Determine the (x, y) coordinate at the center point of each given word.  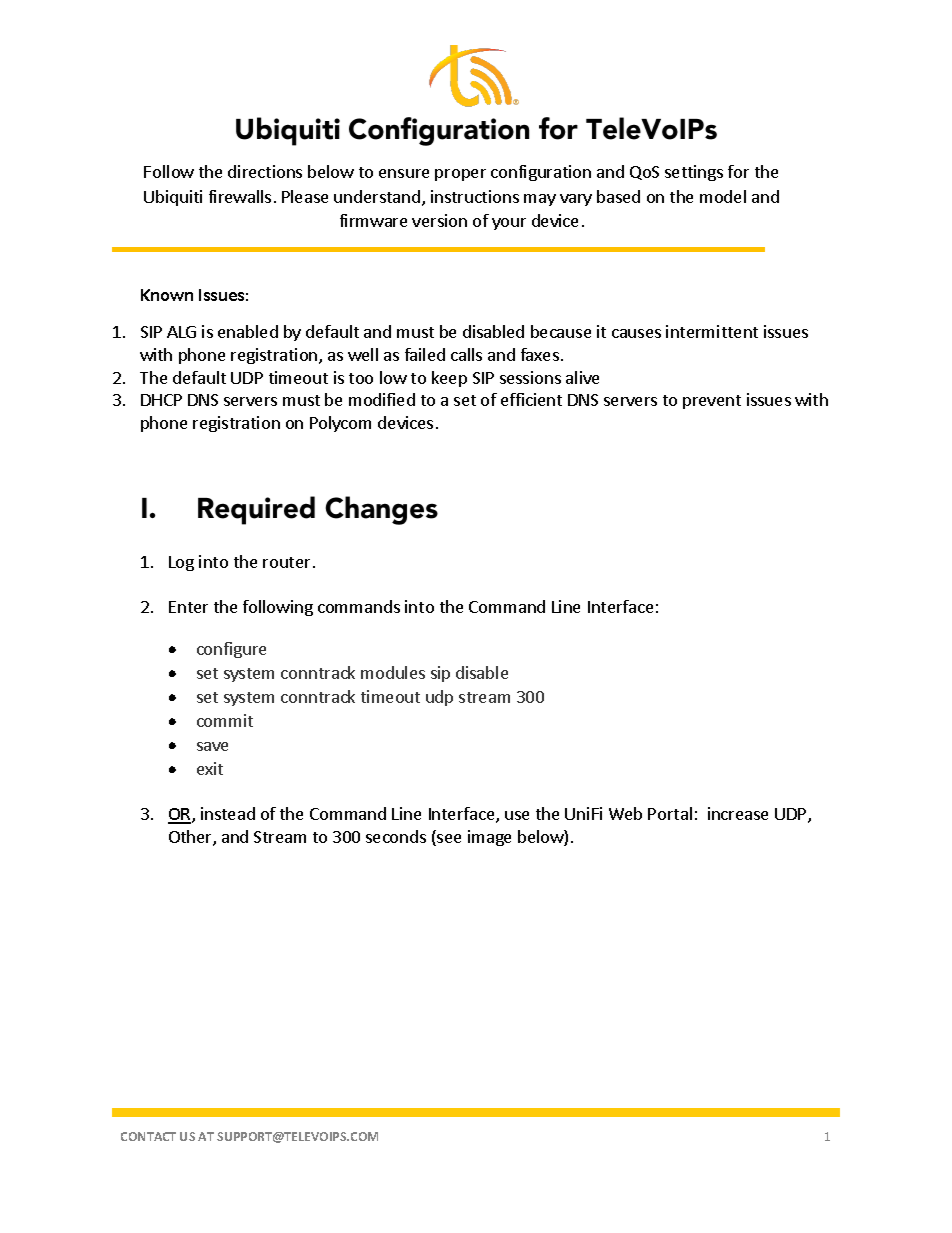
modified (382, 399)
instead (228, 813)
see (448, 840)
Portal (670, 813)
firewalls (240, 196)
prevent (712, 402)
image (489, 838)
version (439, 220)
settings (694, 173)
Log (181, 563)
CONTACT (148, 1136)
